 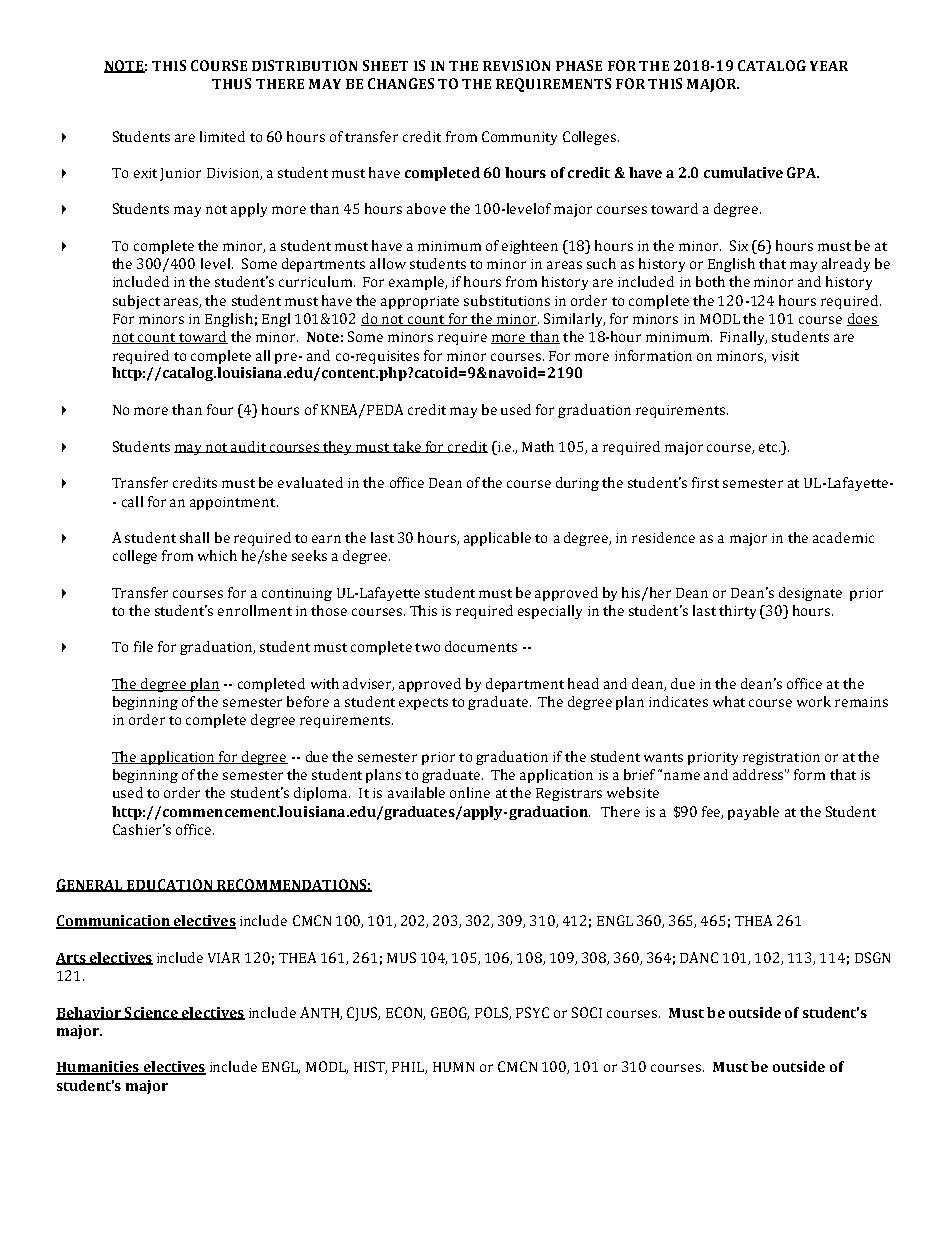 I want to click on Finally, so click(x=743, y=338).
